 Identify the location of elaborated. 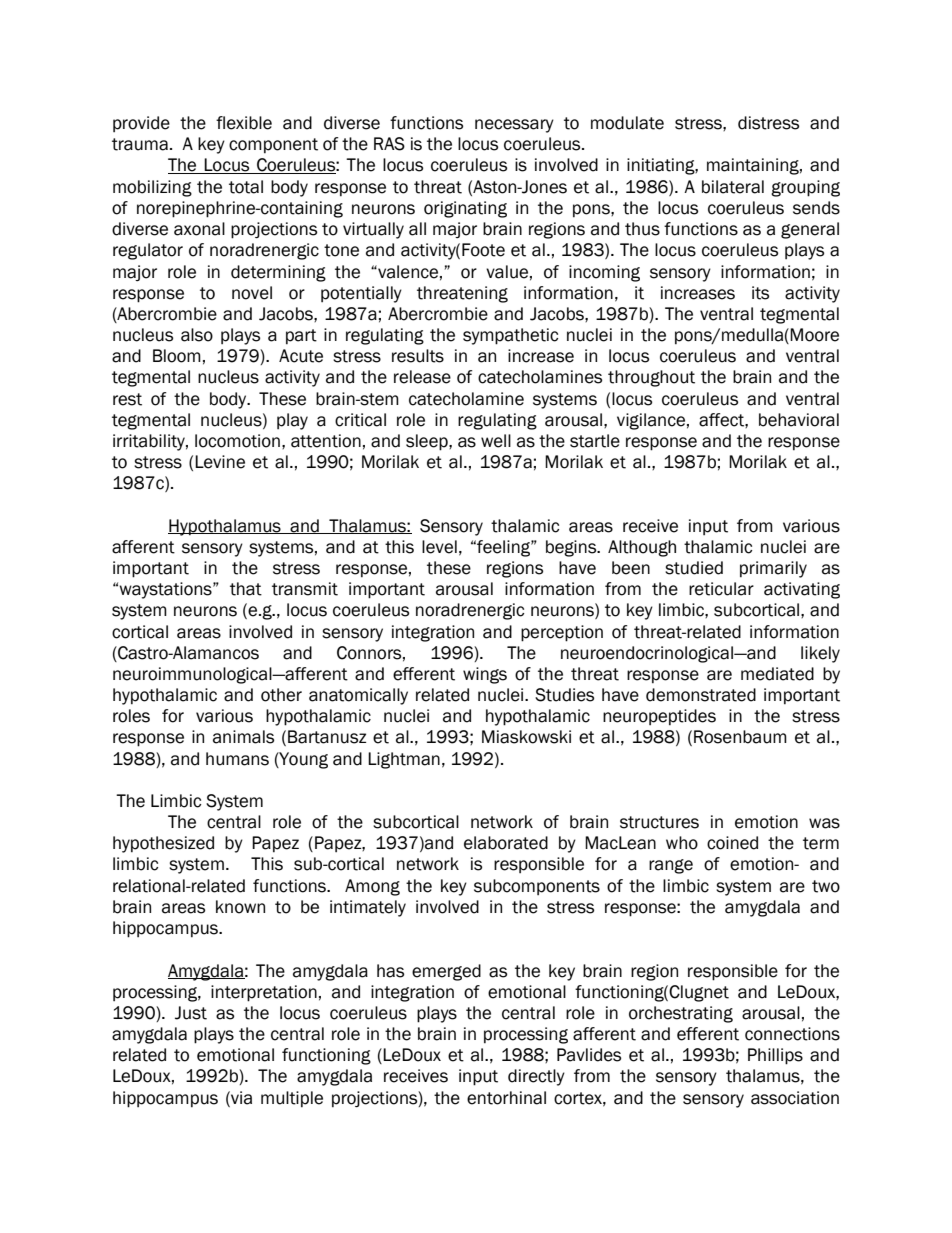
(506, 843).
